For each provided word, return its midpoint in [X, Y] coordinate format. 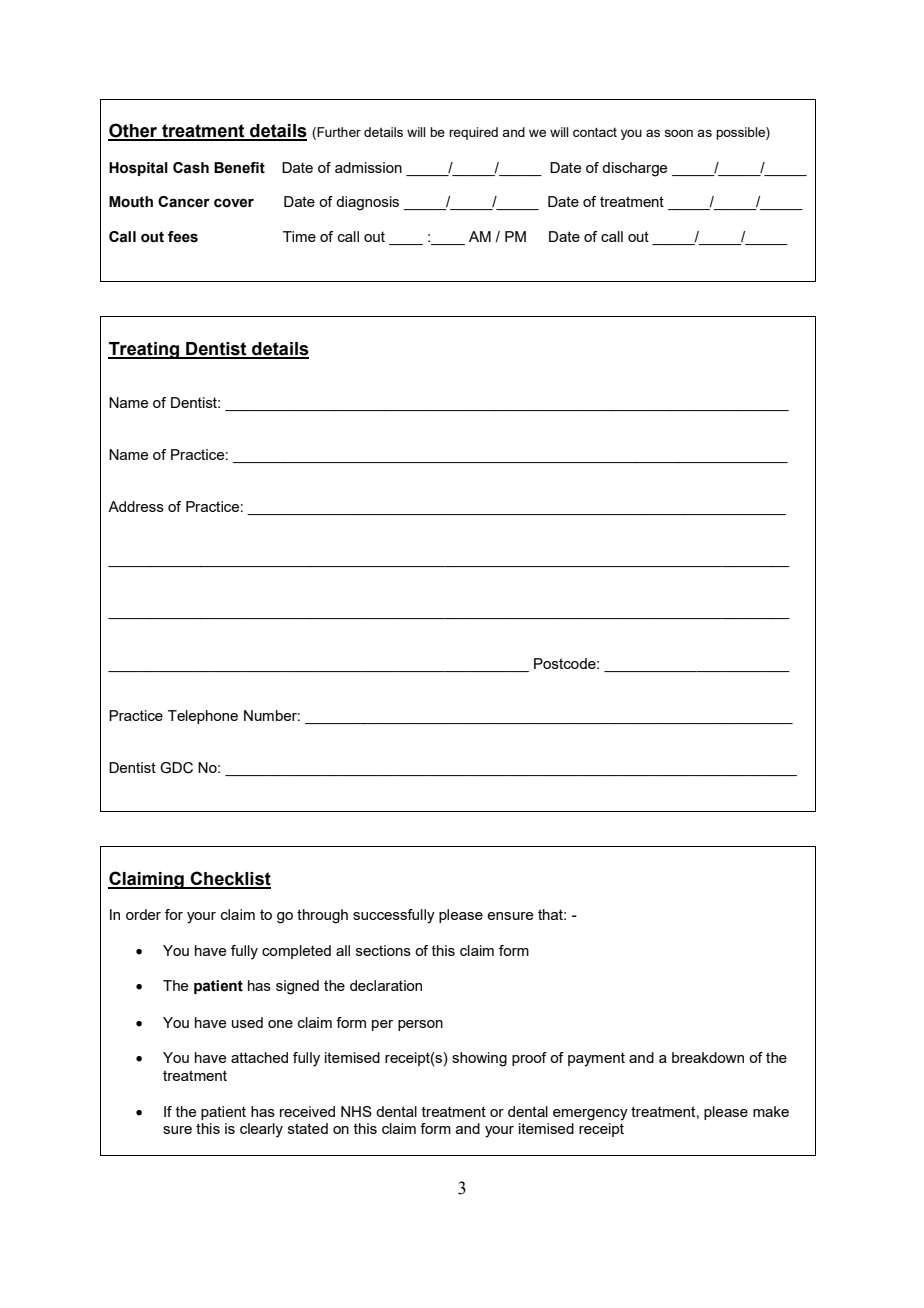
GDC [176, 768]
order [143, 914]
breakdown [708, 1057]
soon [679, 133]
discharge [634, 169]
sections [383, 950]
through [322, 916]
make [771, 1111]
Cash [191, 168]
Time [299, 236]
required [473, 133]
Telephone [203, 717]
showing [479, 1059]
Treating [144, 350]
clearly [261, 1130]
